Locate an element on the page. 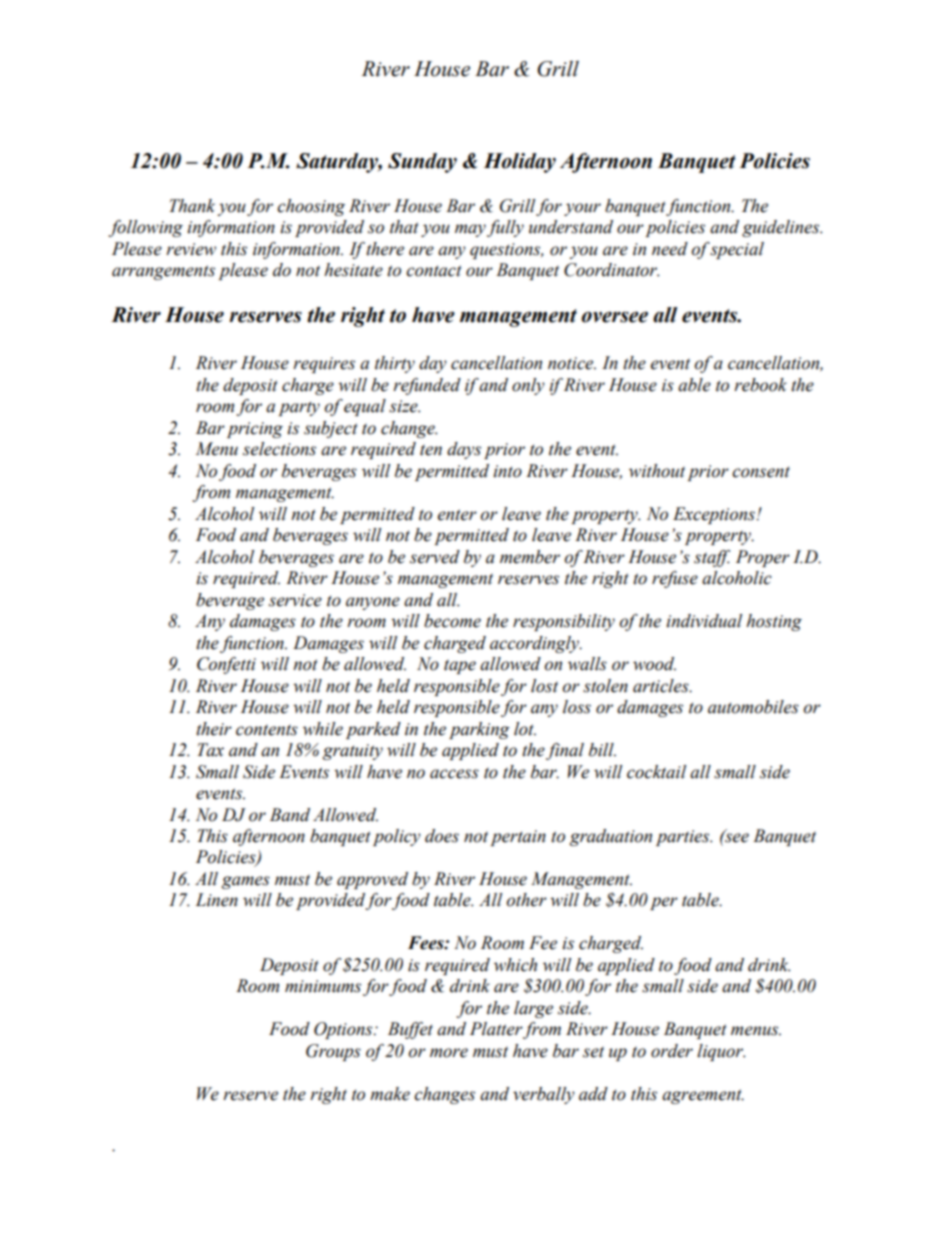 The height and width of the page is (1233, 952). cocktail is located at coordinates (656, 772).
